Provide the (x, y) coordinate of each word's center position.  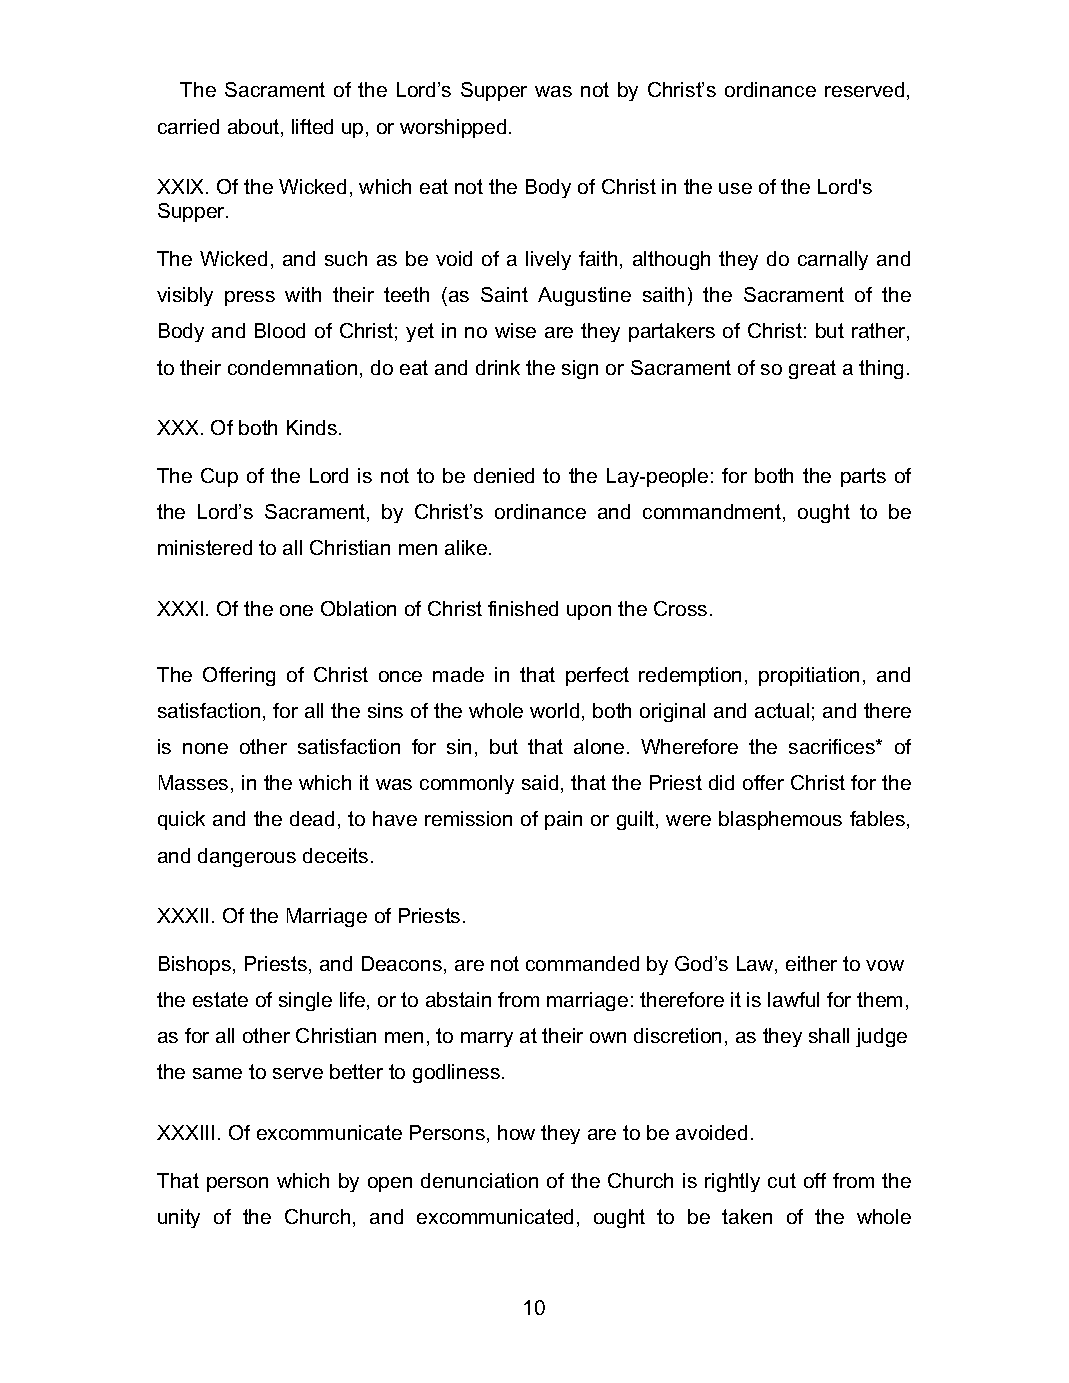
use (735, 188)
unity (179, 1218)
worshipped (453, 128)
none (205, 748)
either (811, 963)
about (255, 128)
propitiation (809, 676)
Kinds (313, 427)
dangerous (247, 857)
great (812, 369)
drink (498, 367)
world (554, 710)
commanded (582, 963)
